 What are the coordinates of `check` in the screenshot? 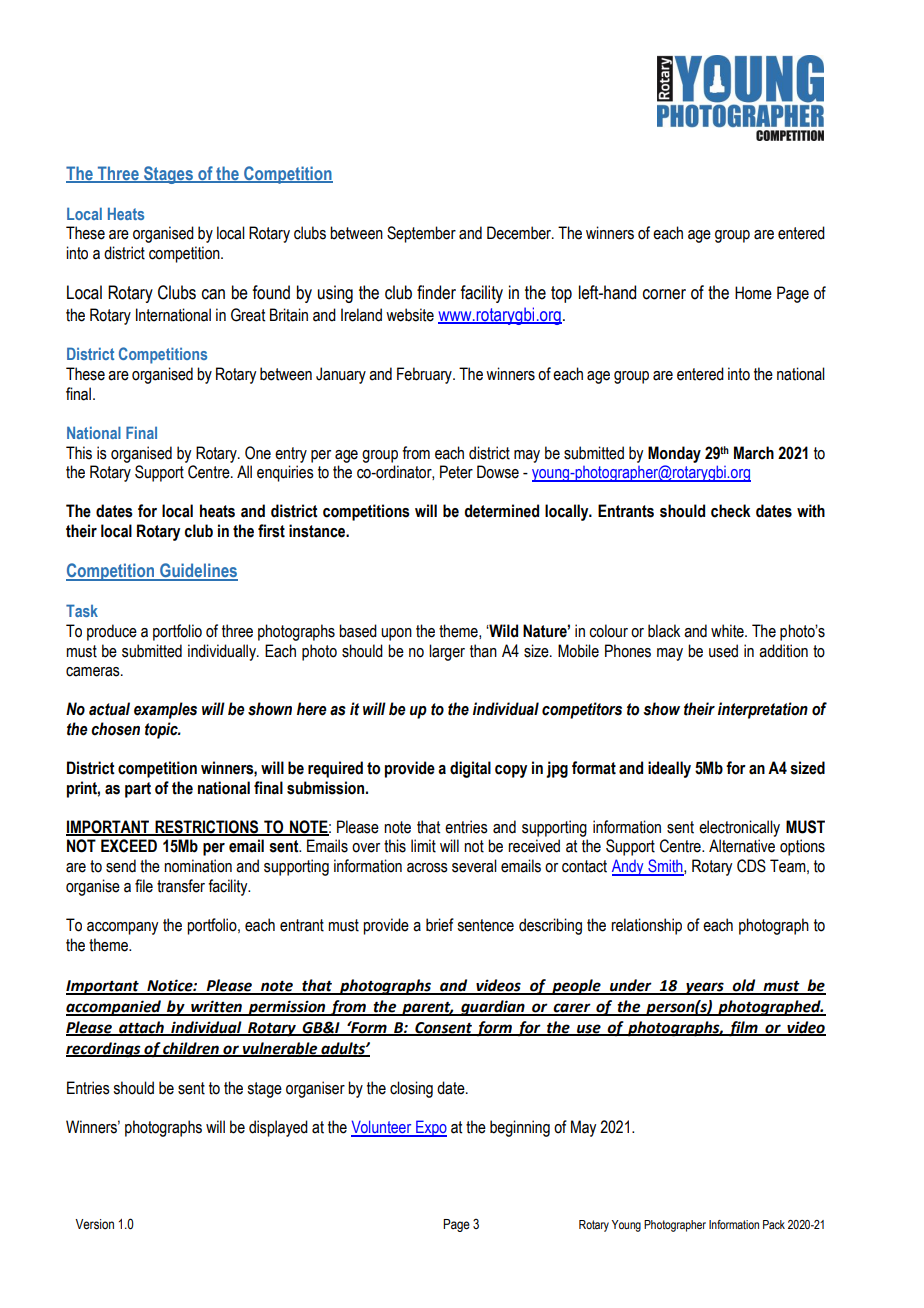 It's located at (731, 511).
